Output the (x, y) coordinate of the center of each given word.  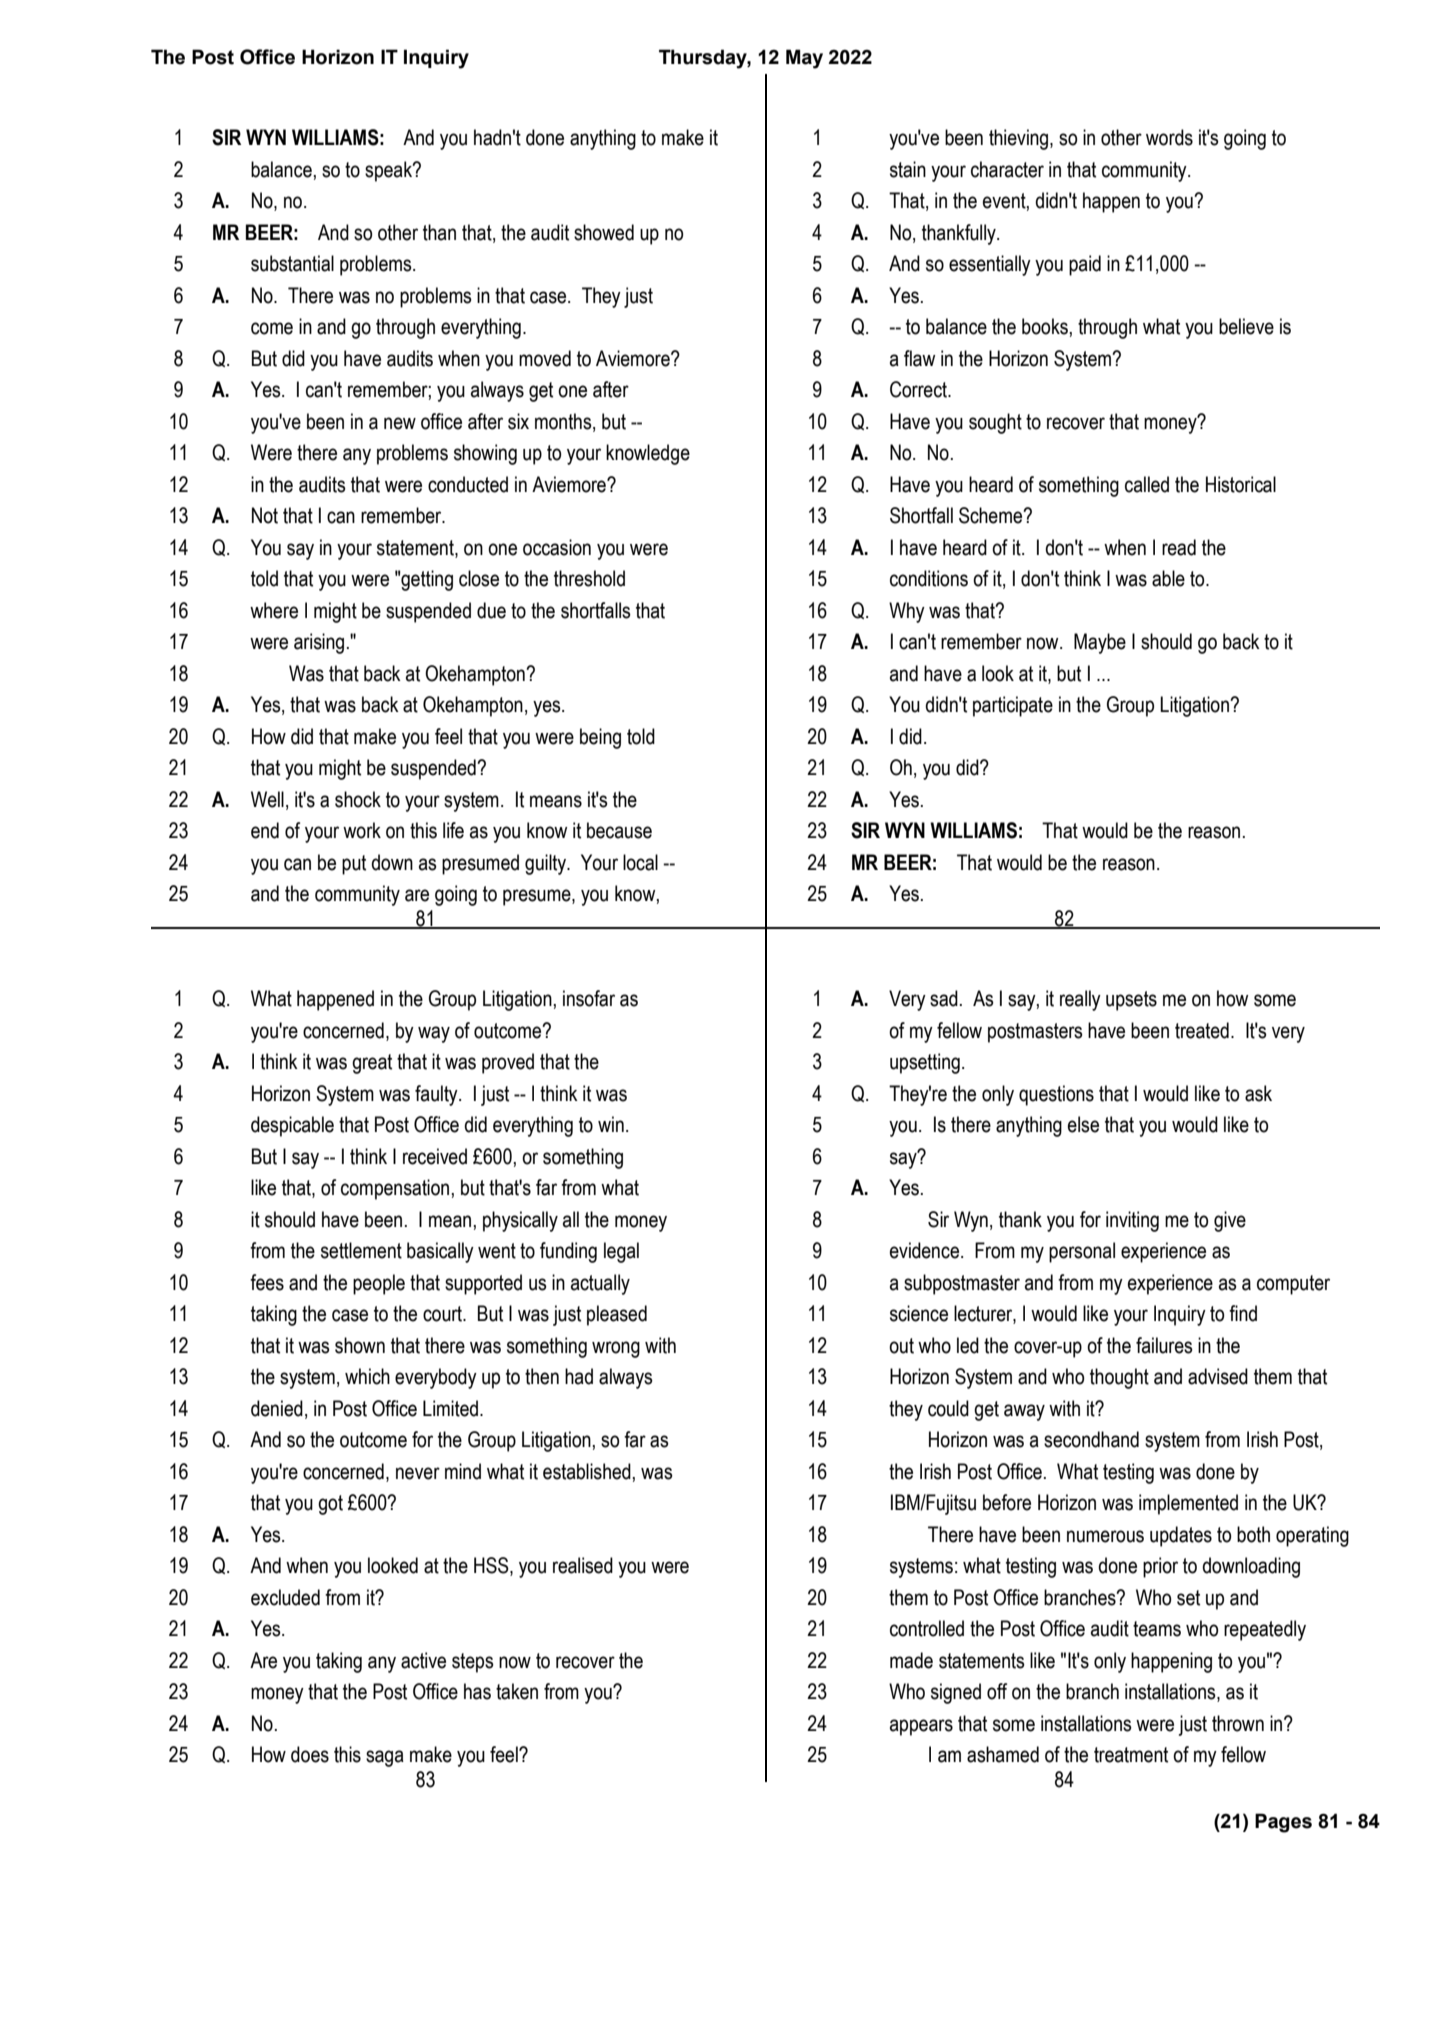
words (1169, 137)
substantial (292, 263)
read (1179, 547)
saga (385, 1758)
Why (907, 612)
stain (908, 169)
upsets (1131, 1001)
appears (921, 1727)
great (372, 1064)
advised (1218, 1376)
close (479, 578)
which (367, 1376)
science (919, 1313)
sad (944, 998)
